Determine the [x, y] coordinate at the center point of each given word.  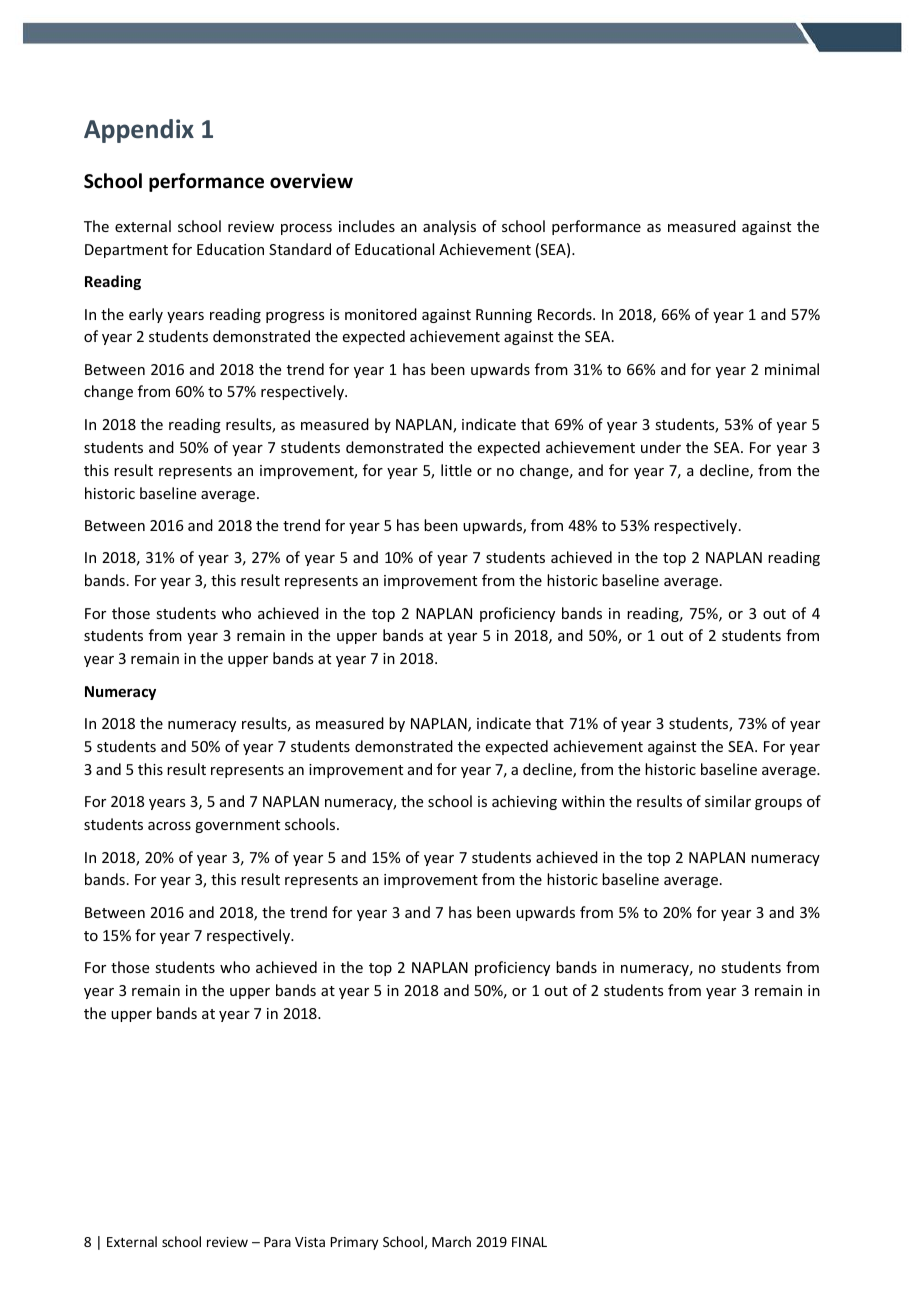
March [451, 1241]
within [583, 801]
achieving [524, 802]
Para [277, 1242]
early [146, 315]
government [237, 826]
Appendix [139, 131]
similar [728, 801]
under [661, 447]
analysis [449, 227]
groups [778, 804]
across [169, 826]
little [456, 470]
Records [566, 314]
